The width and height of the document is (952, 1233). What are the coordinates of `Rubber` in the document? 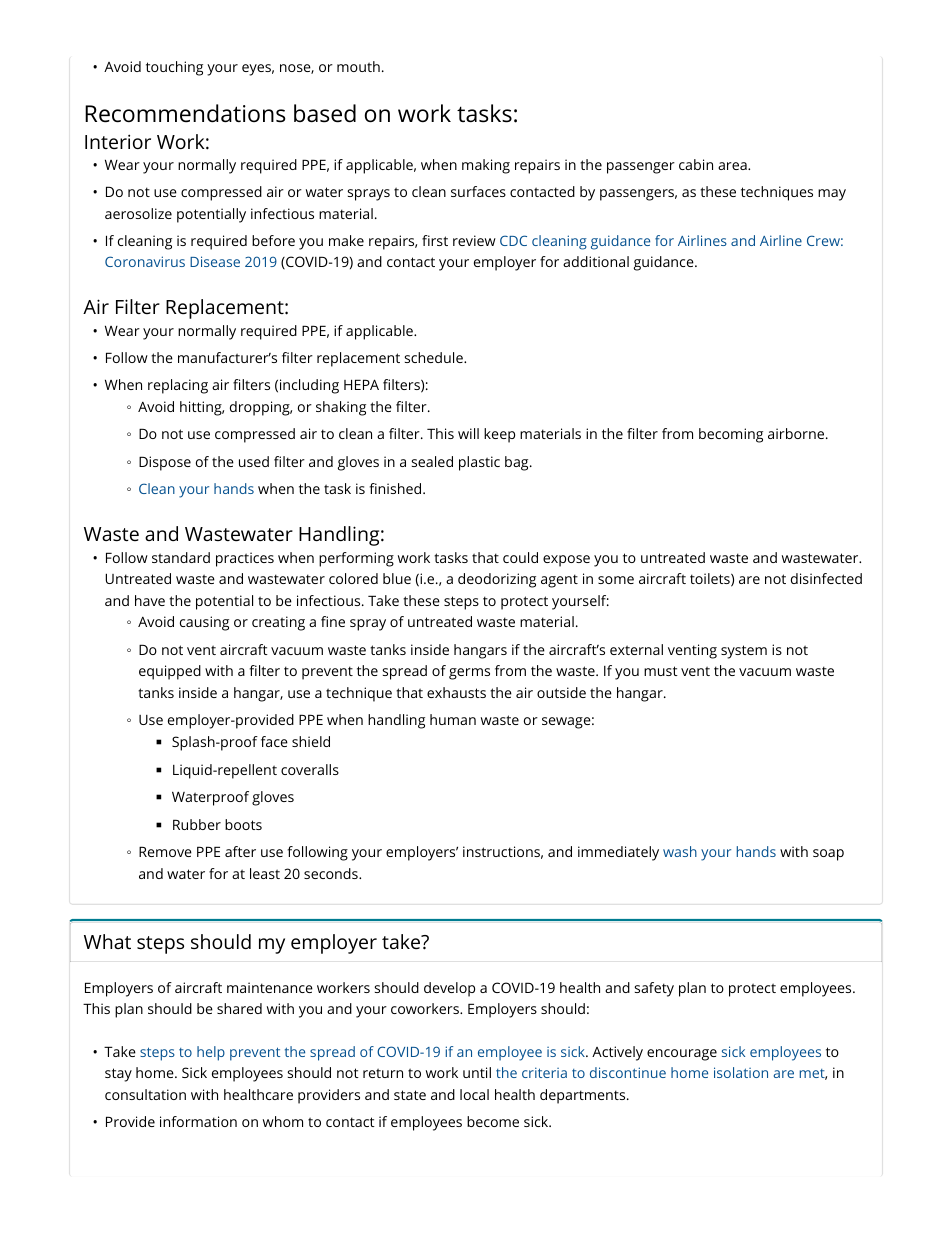 It's located at (197, 824).
